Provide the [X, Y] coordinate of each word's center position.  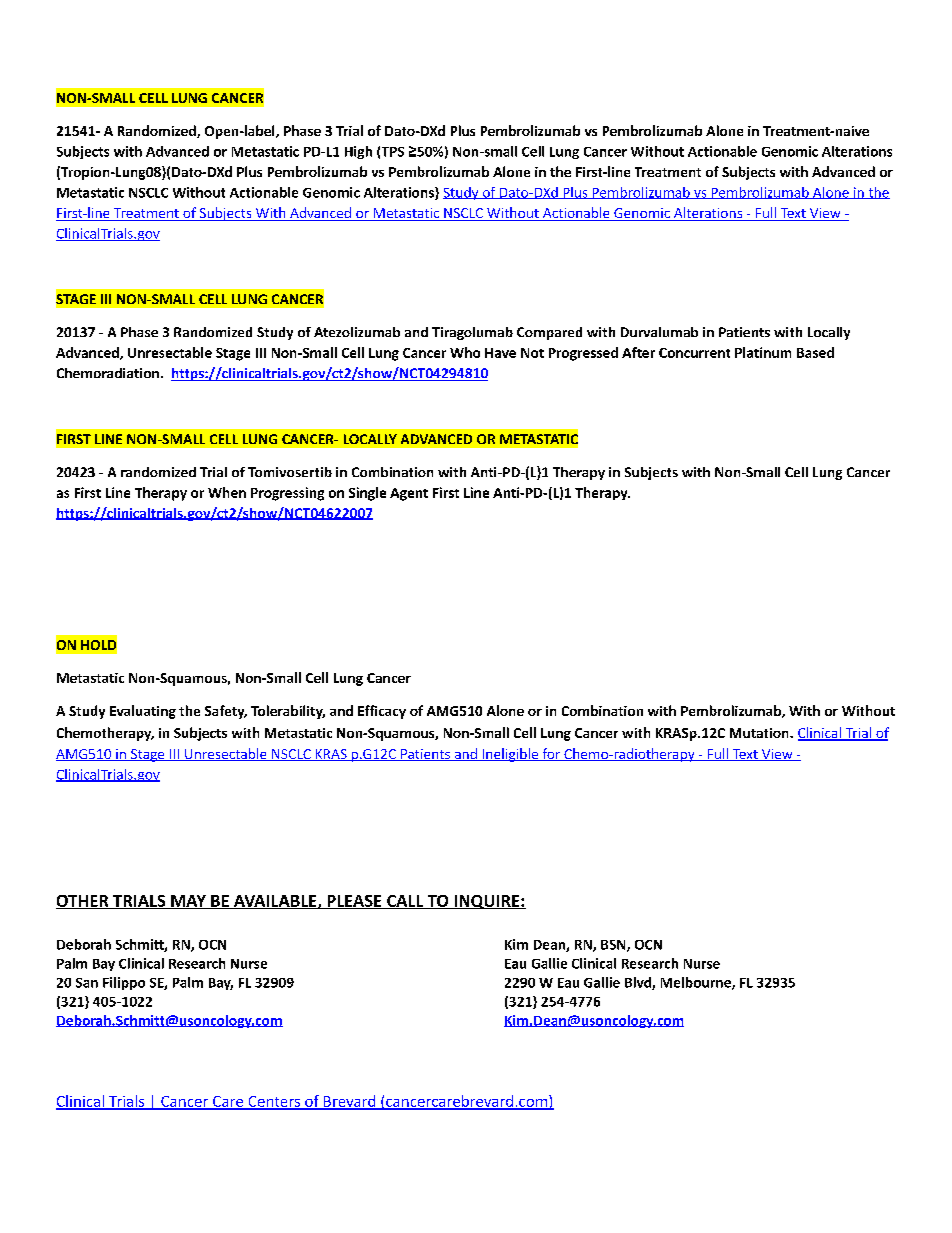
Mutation [760, 733]
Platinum [763, 352]
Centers [274, 1102]
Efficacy [382, 712]
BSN [614, 946]
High [358, 152]
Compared [549, 333]
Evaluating [143, 712]
